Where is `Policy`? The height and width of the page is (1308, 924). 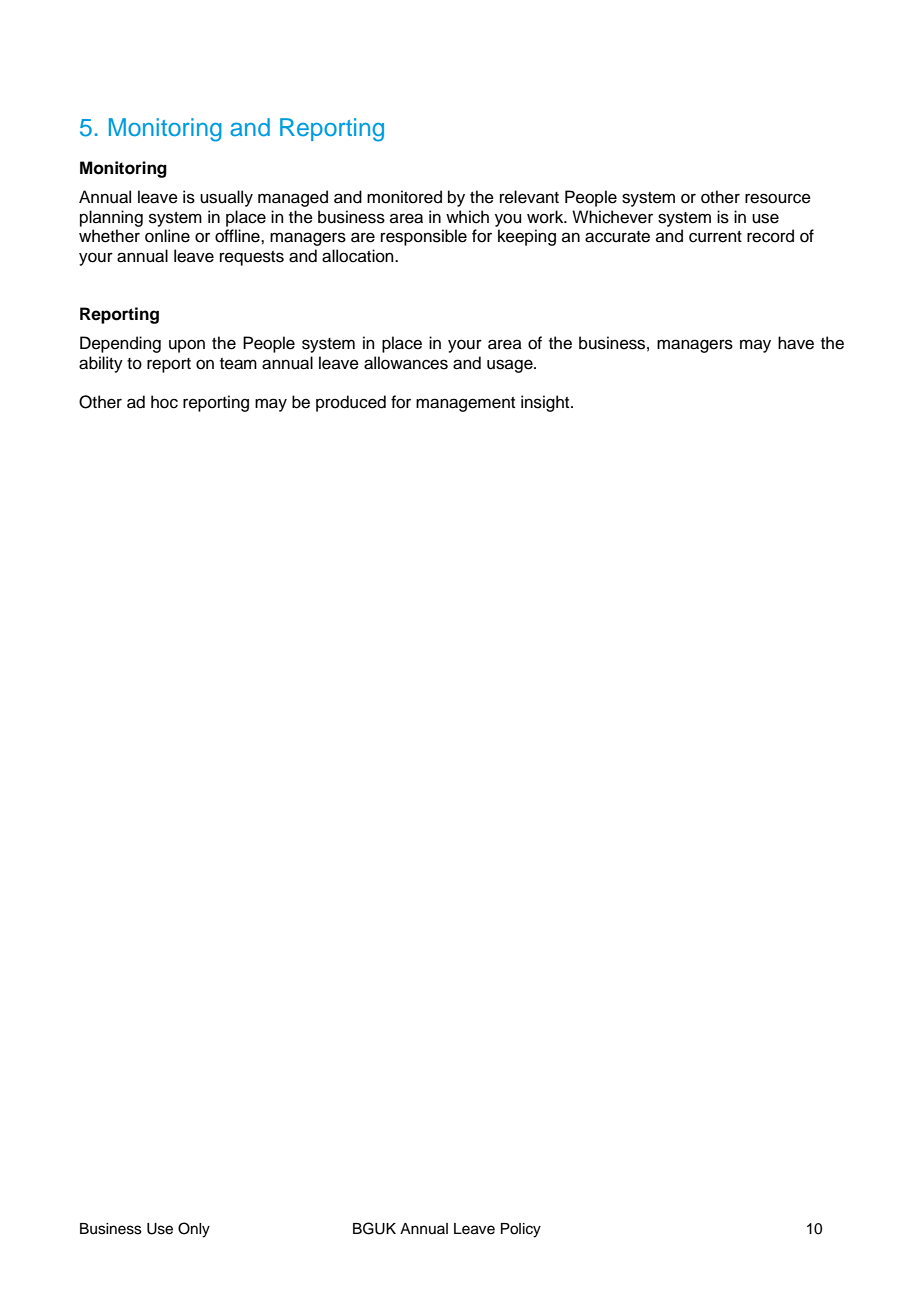
Policy is located at coordinates (521, 1230).
